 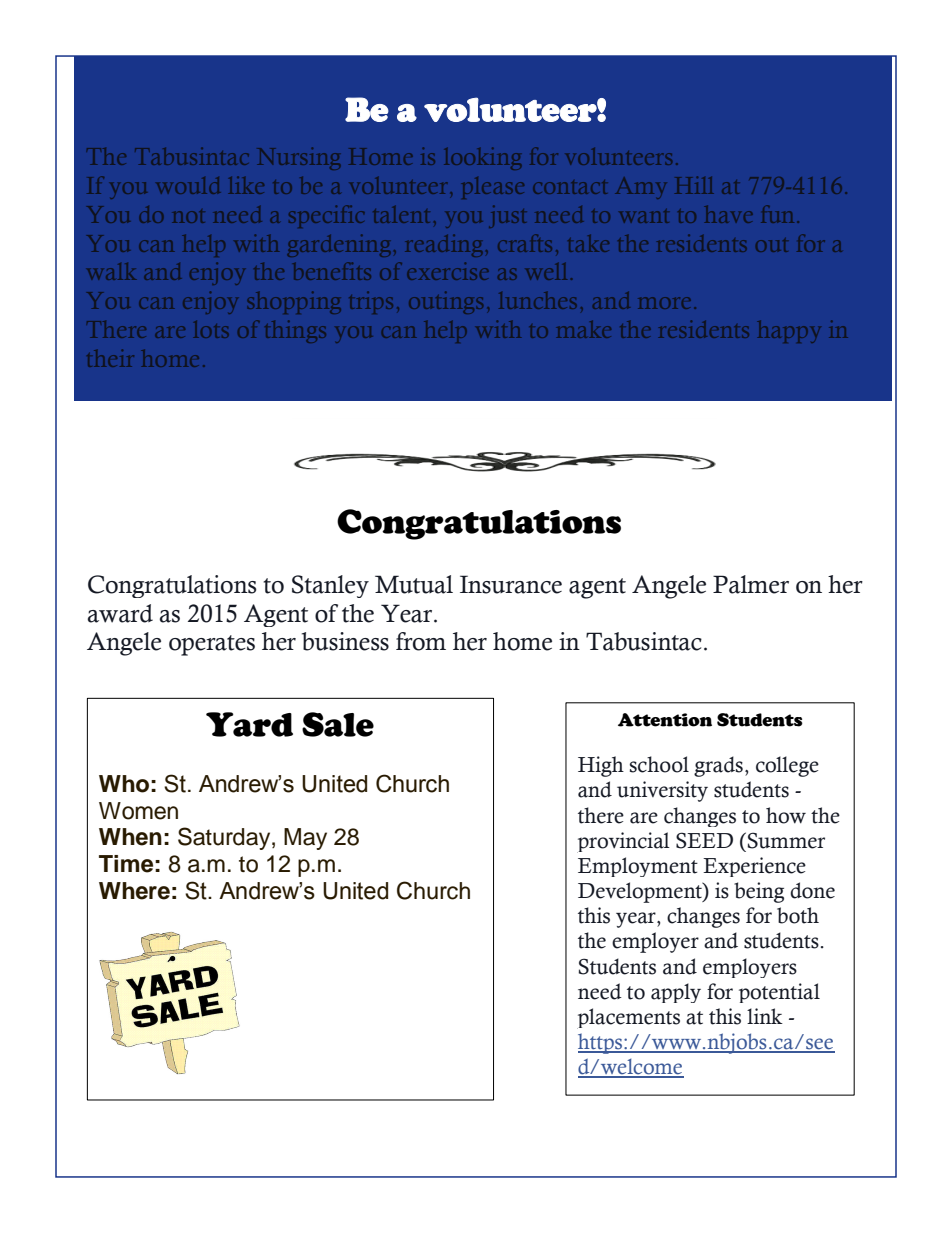 I want to click on would, so click(x=188, y=185).
